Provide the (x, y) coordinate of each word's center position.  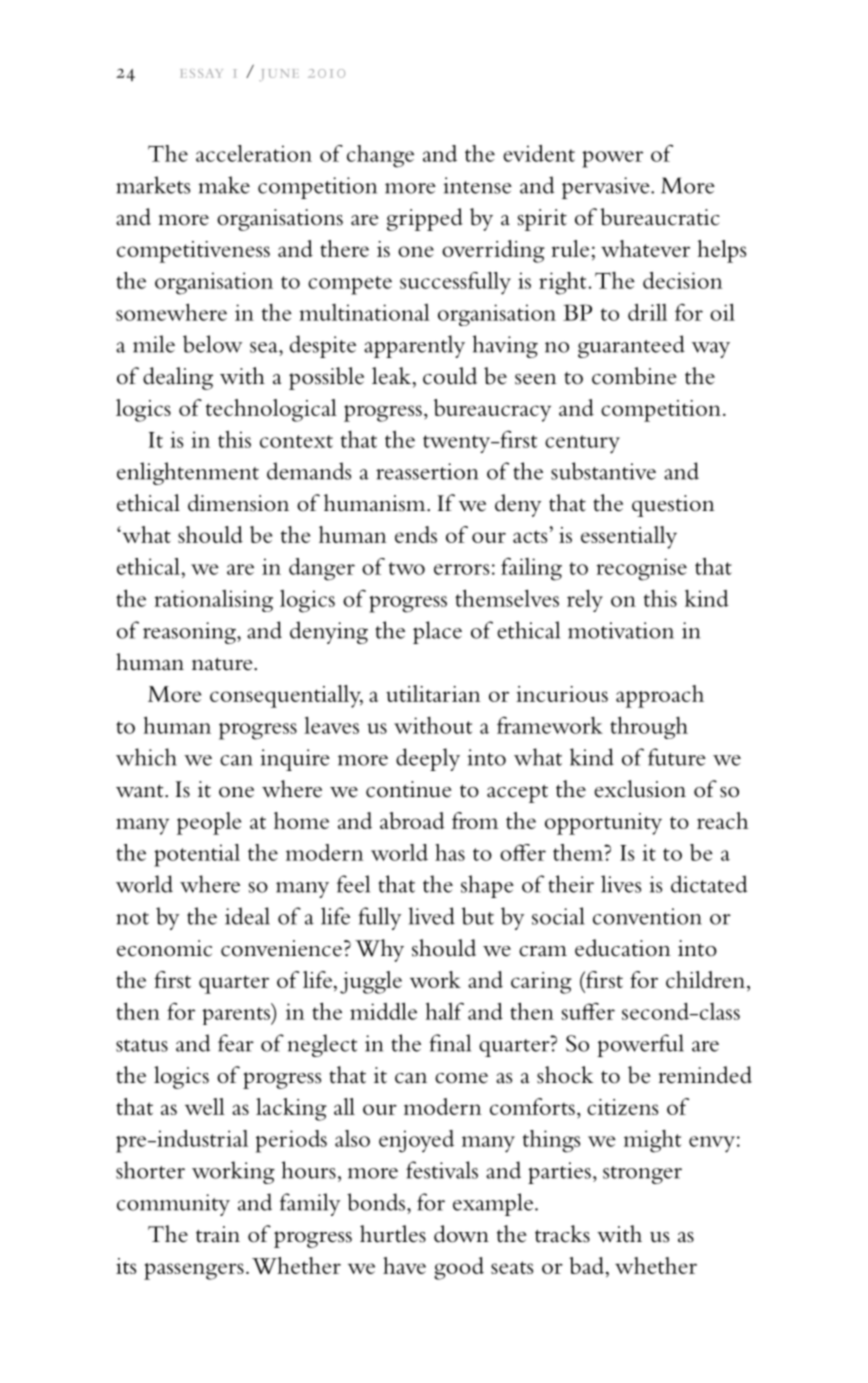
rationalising (214, 601)
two (407, 568)
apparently (414, 346)
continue (409, 789)
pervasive (607, 188)
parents (237, 1016)
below (212, 344)
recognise (642, 569)
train (218, 1234)
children (705, 979)
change (380, 156)
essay (202, 73)
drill (647, 312)
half (445, 1011)
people (209, 823)
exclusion (640, 789)
